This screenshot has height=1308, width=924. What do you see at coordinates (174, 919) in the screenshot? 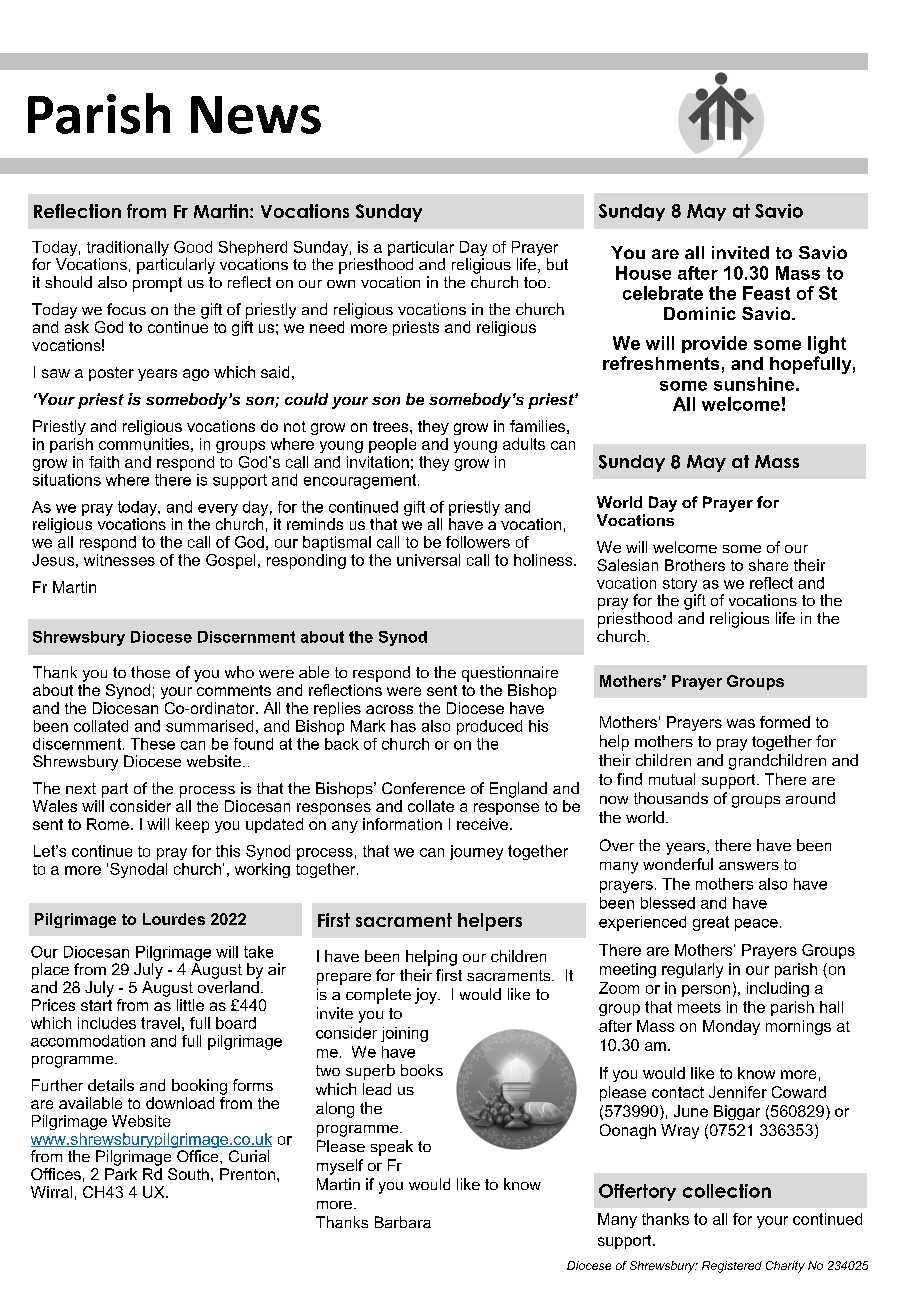
I see `Lourdes` at bounding box center [174, 919].
